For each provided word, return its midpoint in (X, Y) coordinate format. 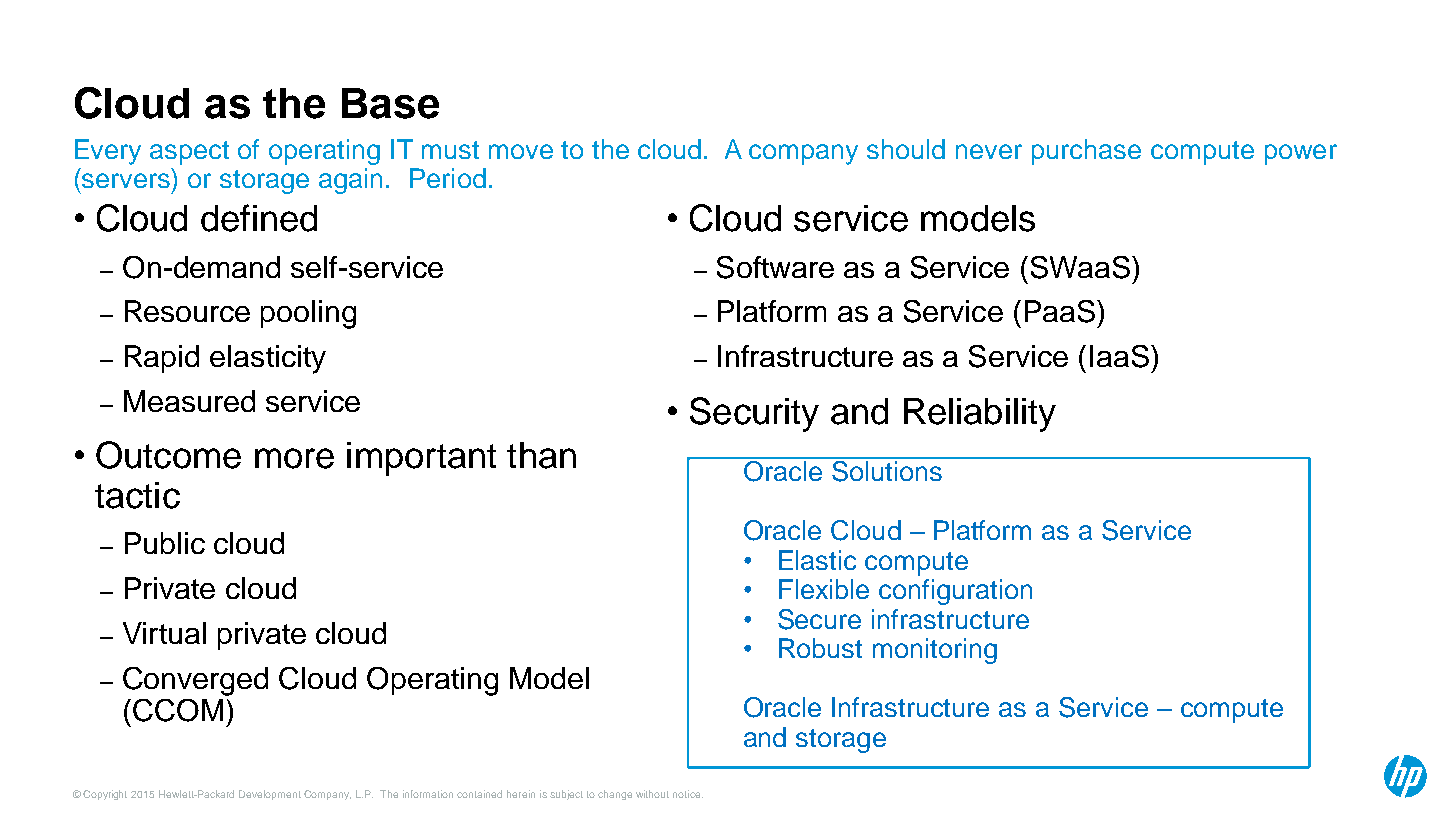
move (521, 151)
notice (688, 794)
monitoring (935, 651)
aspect (189, 153)
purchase (1086, 152)
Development (270, 795)
